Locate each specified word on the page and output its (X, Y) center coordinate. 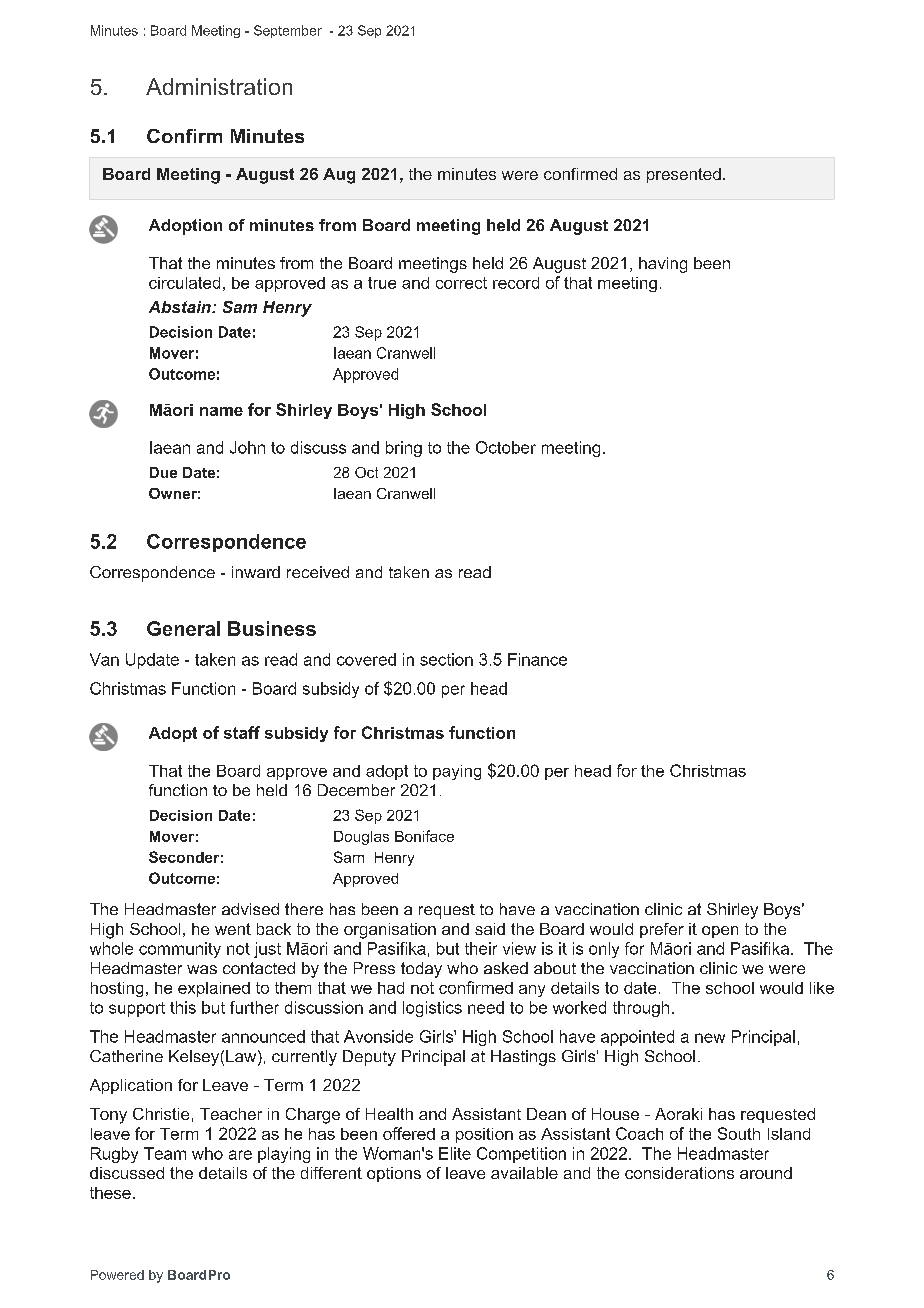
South (739, 1133)
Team (165, 1153)
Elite (455, 1153)
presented (684, 175)
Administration (219, 86)
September (288, 31)
